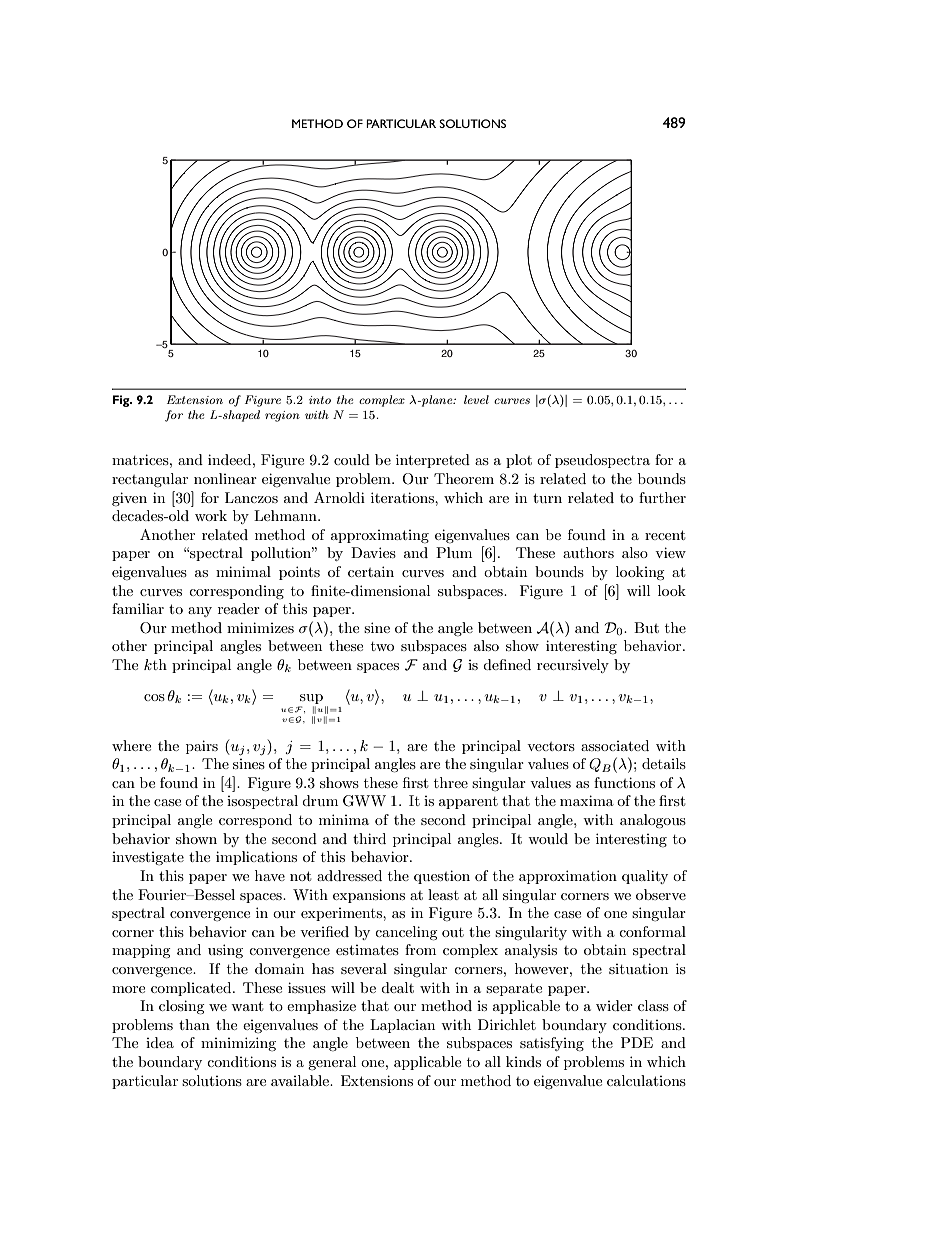 The image size is (952, 1233). What do you see at coordinates (568, 877) in the page?
I see `approximation` at bounding box center [568, 877].
